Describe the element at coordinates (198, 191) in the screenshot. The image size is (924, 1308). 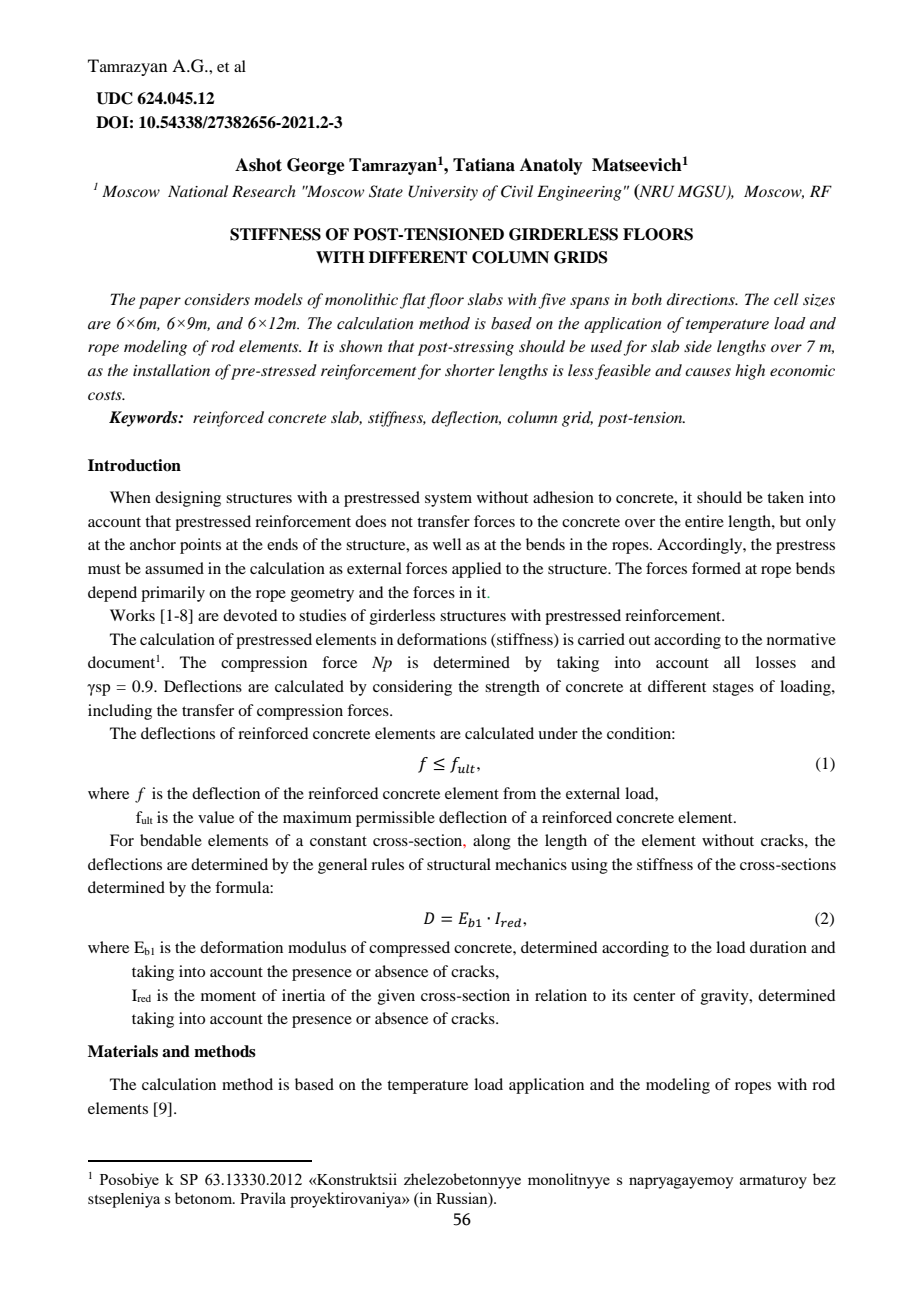
I see `National` at that location.
